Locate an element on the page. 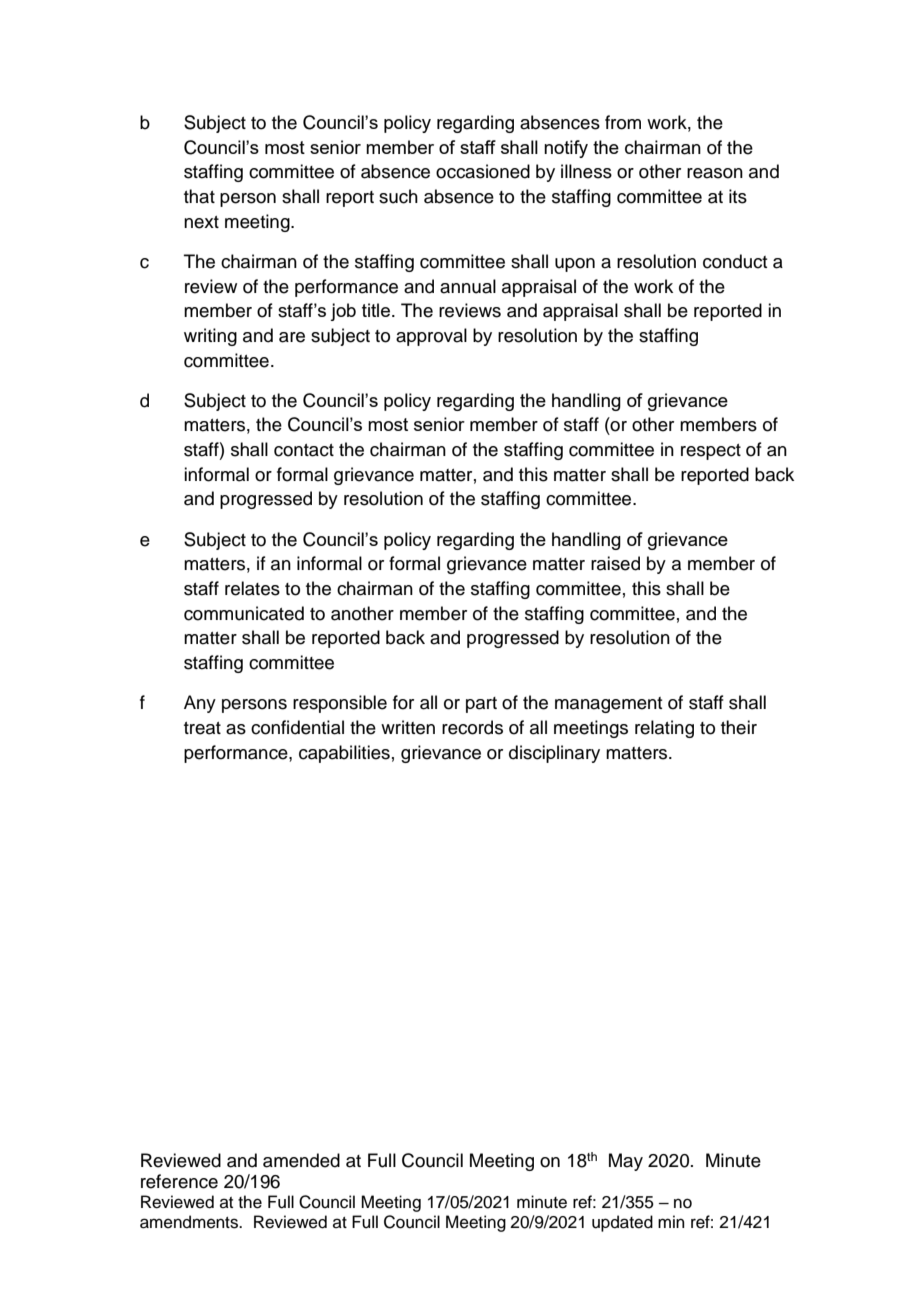 The height and width of the document is (1308, 924). that is located at coordinates (199, 196).
